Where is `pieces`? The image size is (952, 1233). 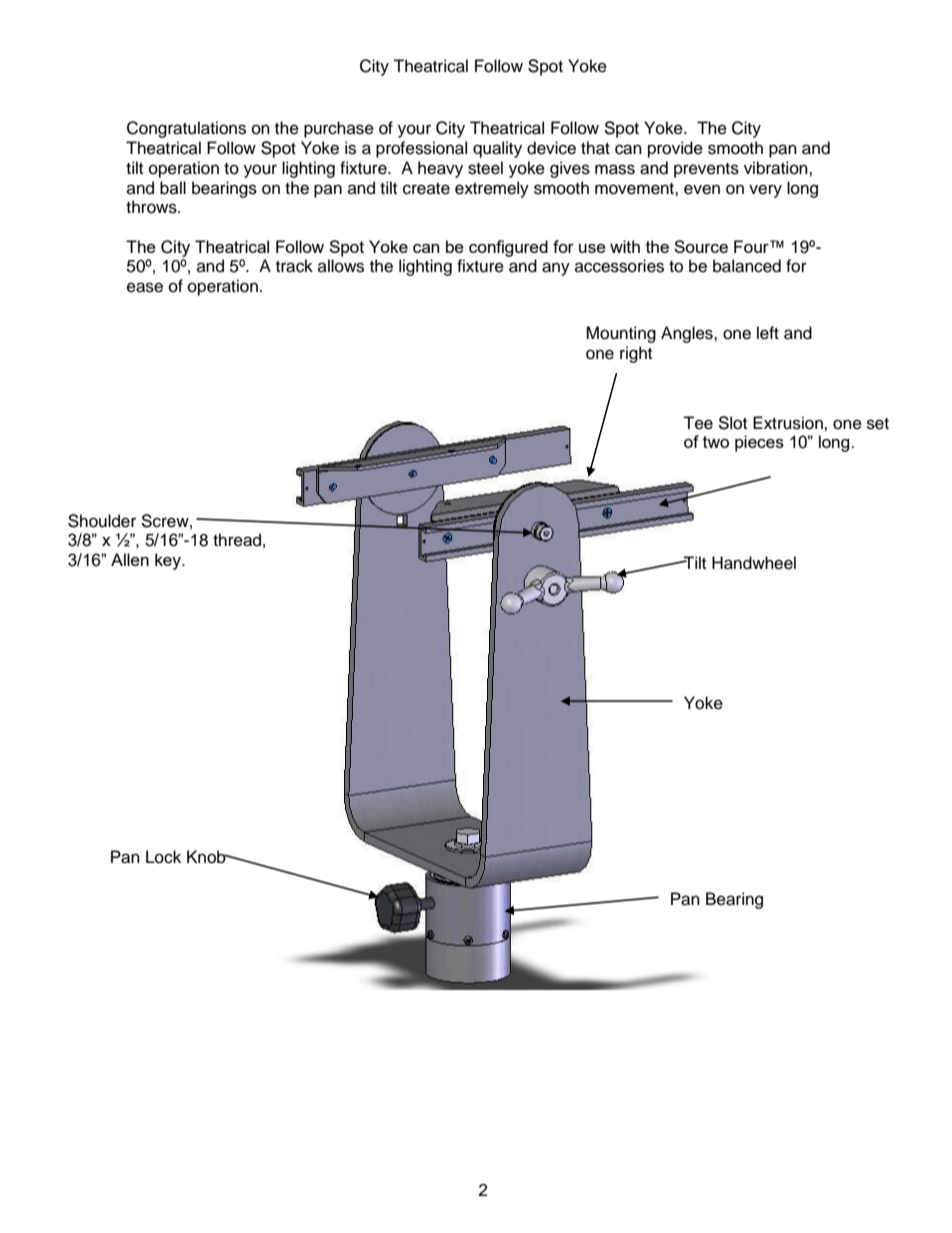
pieces is located at coordinates (759, 443).
